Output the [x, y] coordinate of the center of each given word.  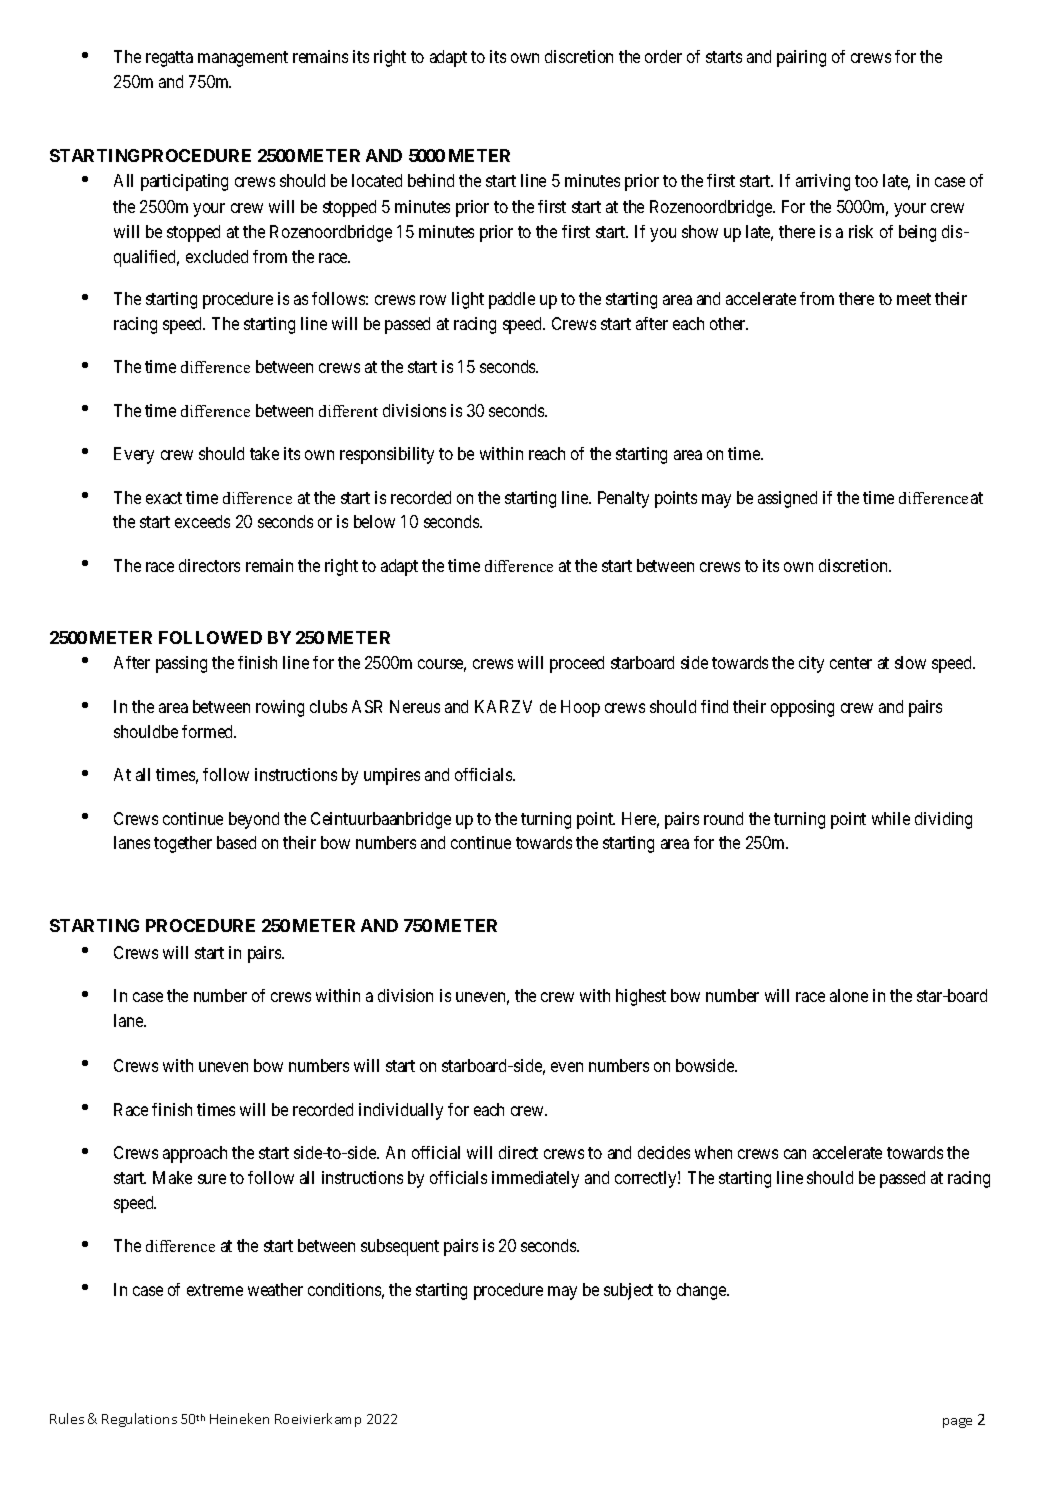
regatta [169, 59]
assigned [787, 499]
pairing [801, 58]
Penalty [623, 499]
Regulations [139, 1420]
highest [641, 997]
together [183, 844]
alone [849, 995]
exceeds [202, 521]
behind [431, 180]
